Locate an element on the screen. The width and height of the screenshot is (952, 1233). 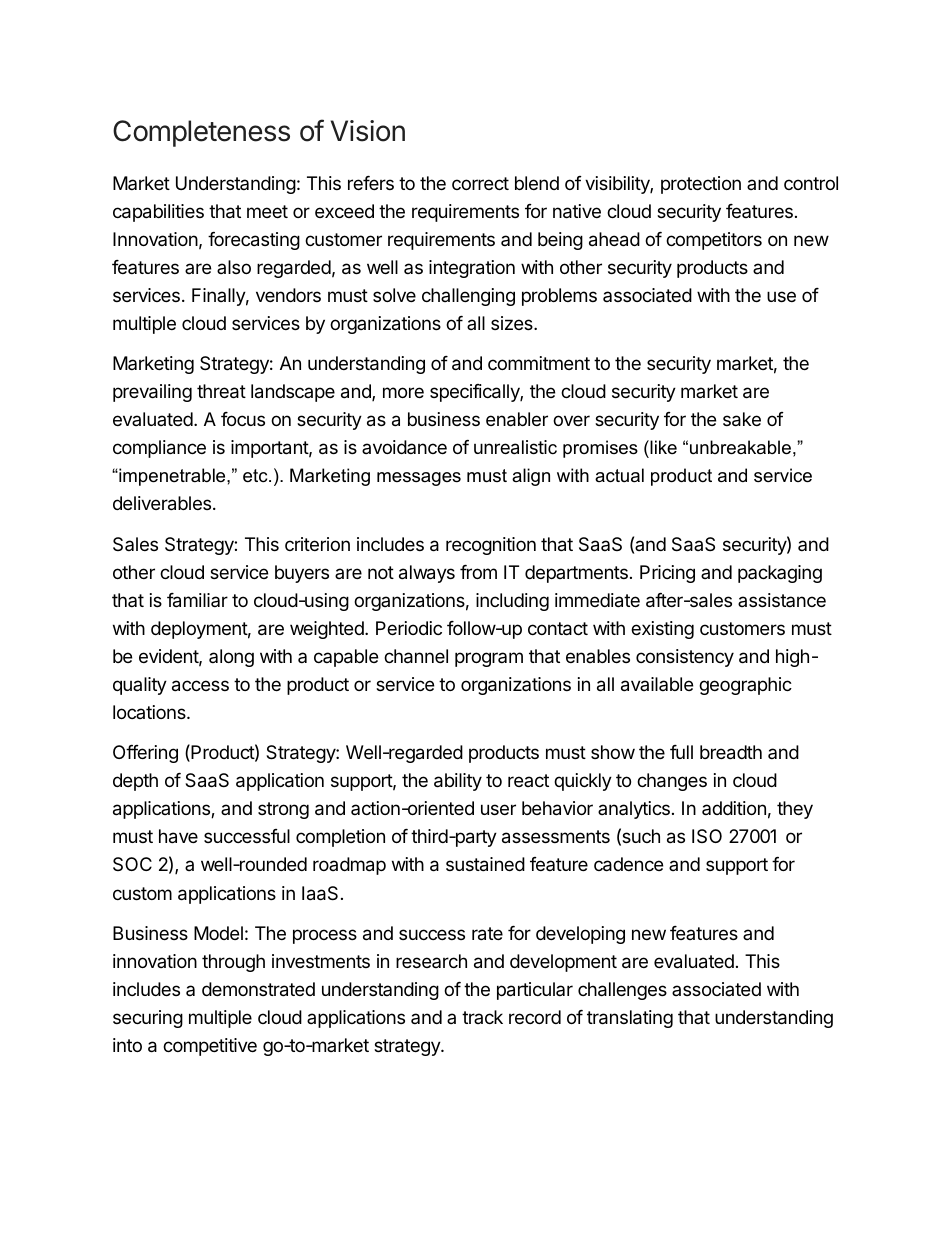
unbreakable is located at coordinates (740, 447).
